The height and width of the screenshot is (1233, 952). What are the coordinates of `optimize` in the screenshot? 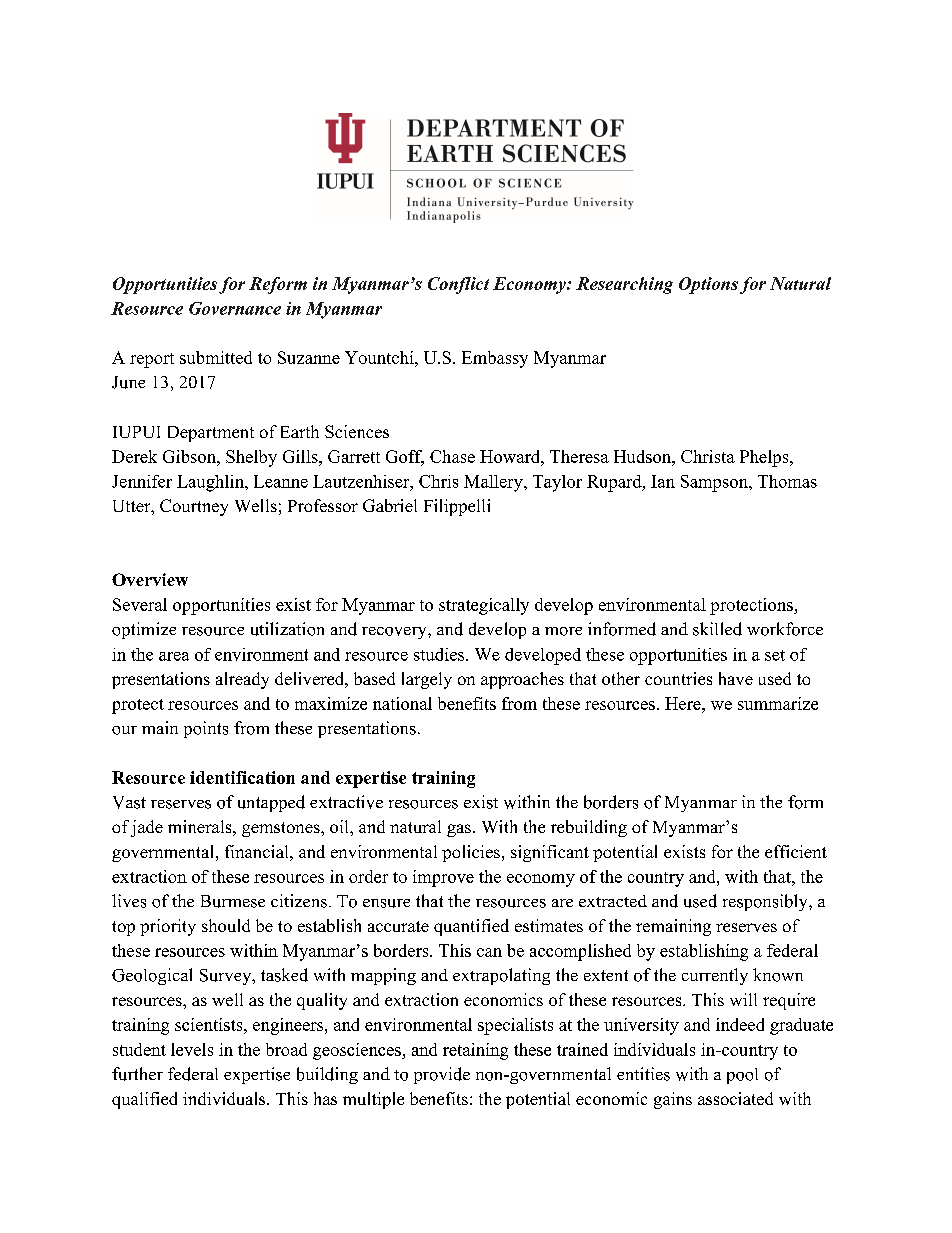 It's located at (144, 630).
